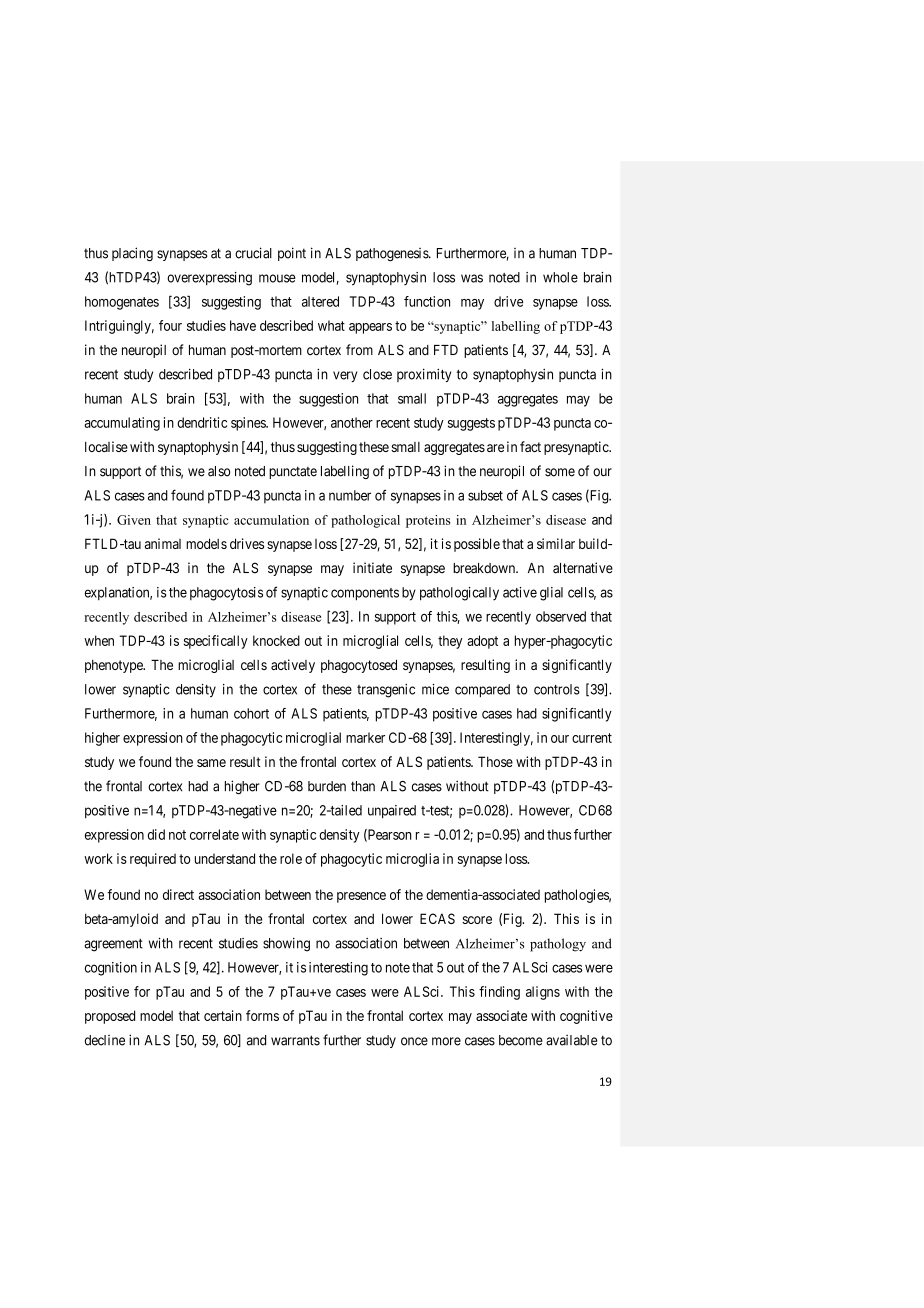 The width and height of the screenshot is (924, 1308). I want to click on fact, so click(530, 446).
